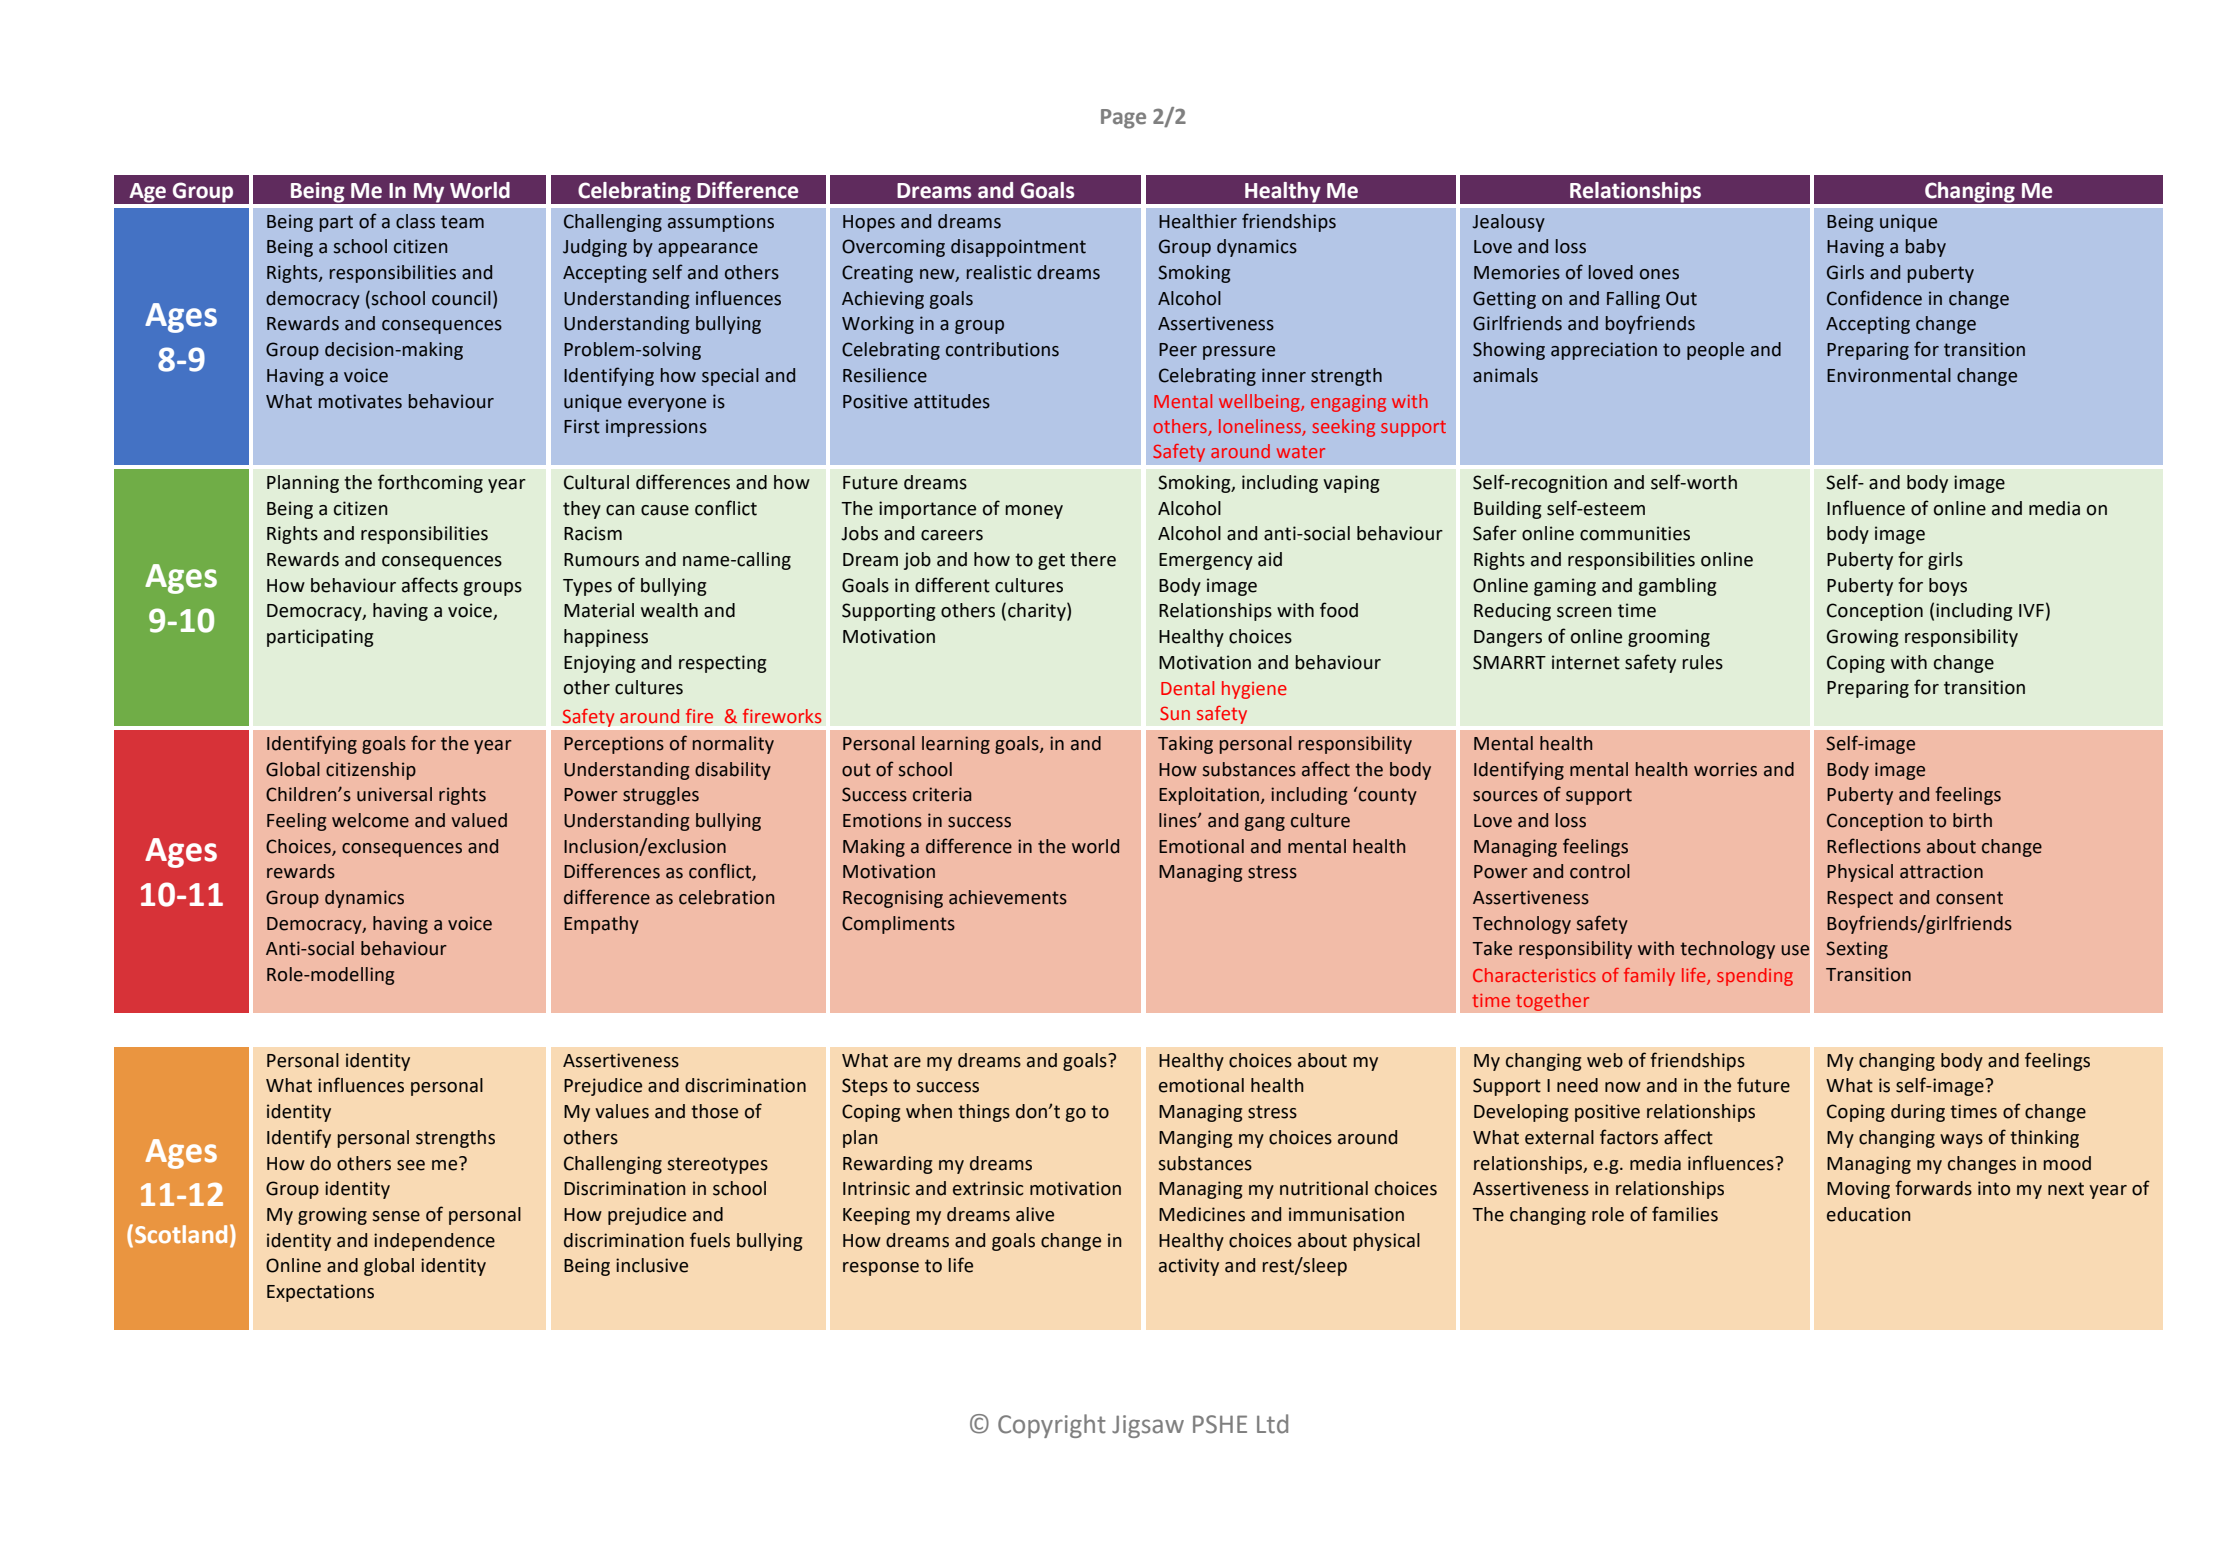 This image has height=1568, width=2218. I want to click on things, so click(984, 1113).
